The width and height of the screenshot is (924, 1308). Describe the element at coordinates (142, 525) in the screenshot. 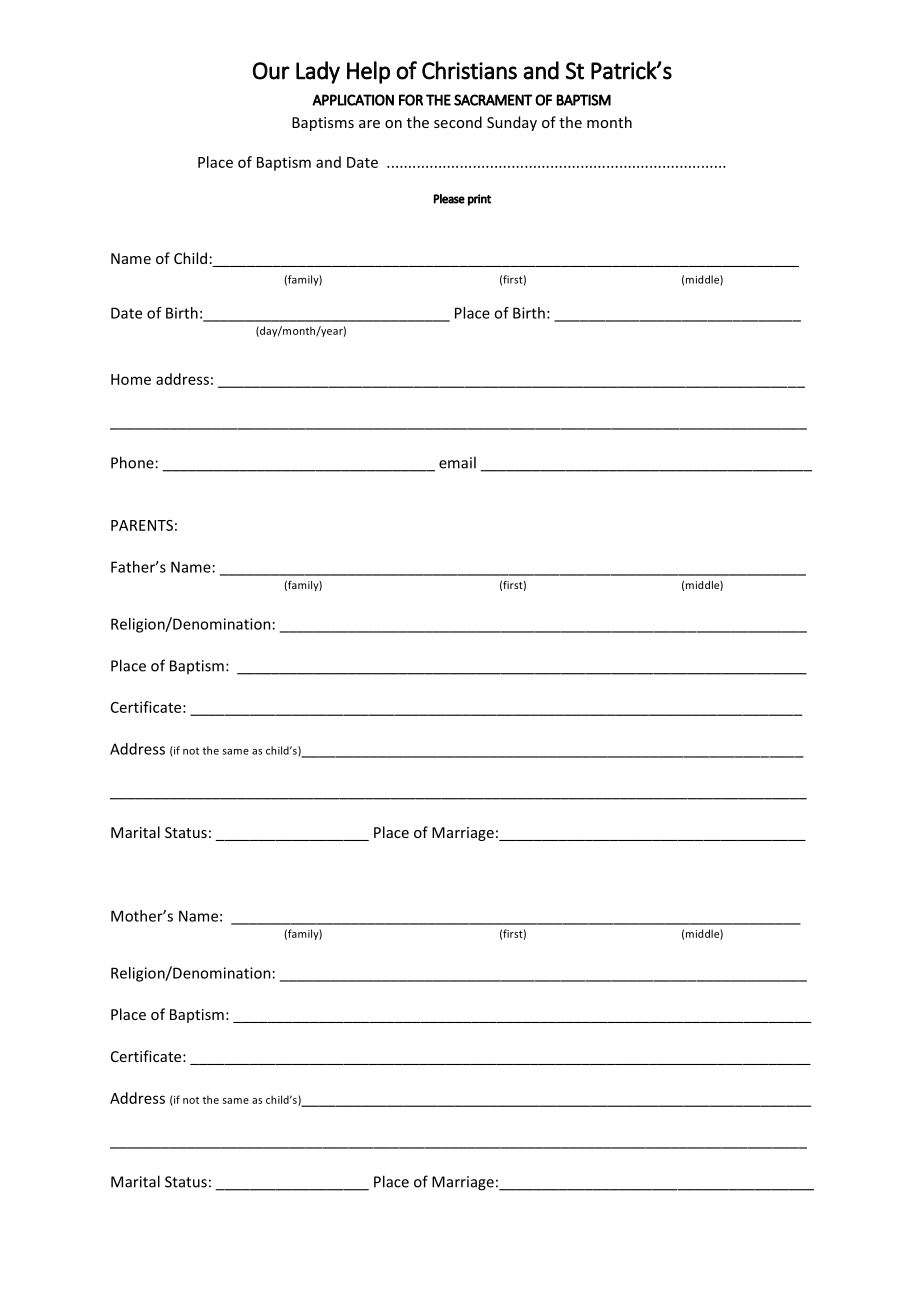

I see `PARENTS` at that location.
